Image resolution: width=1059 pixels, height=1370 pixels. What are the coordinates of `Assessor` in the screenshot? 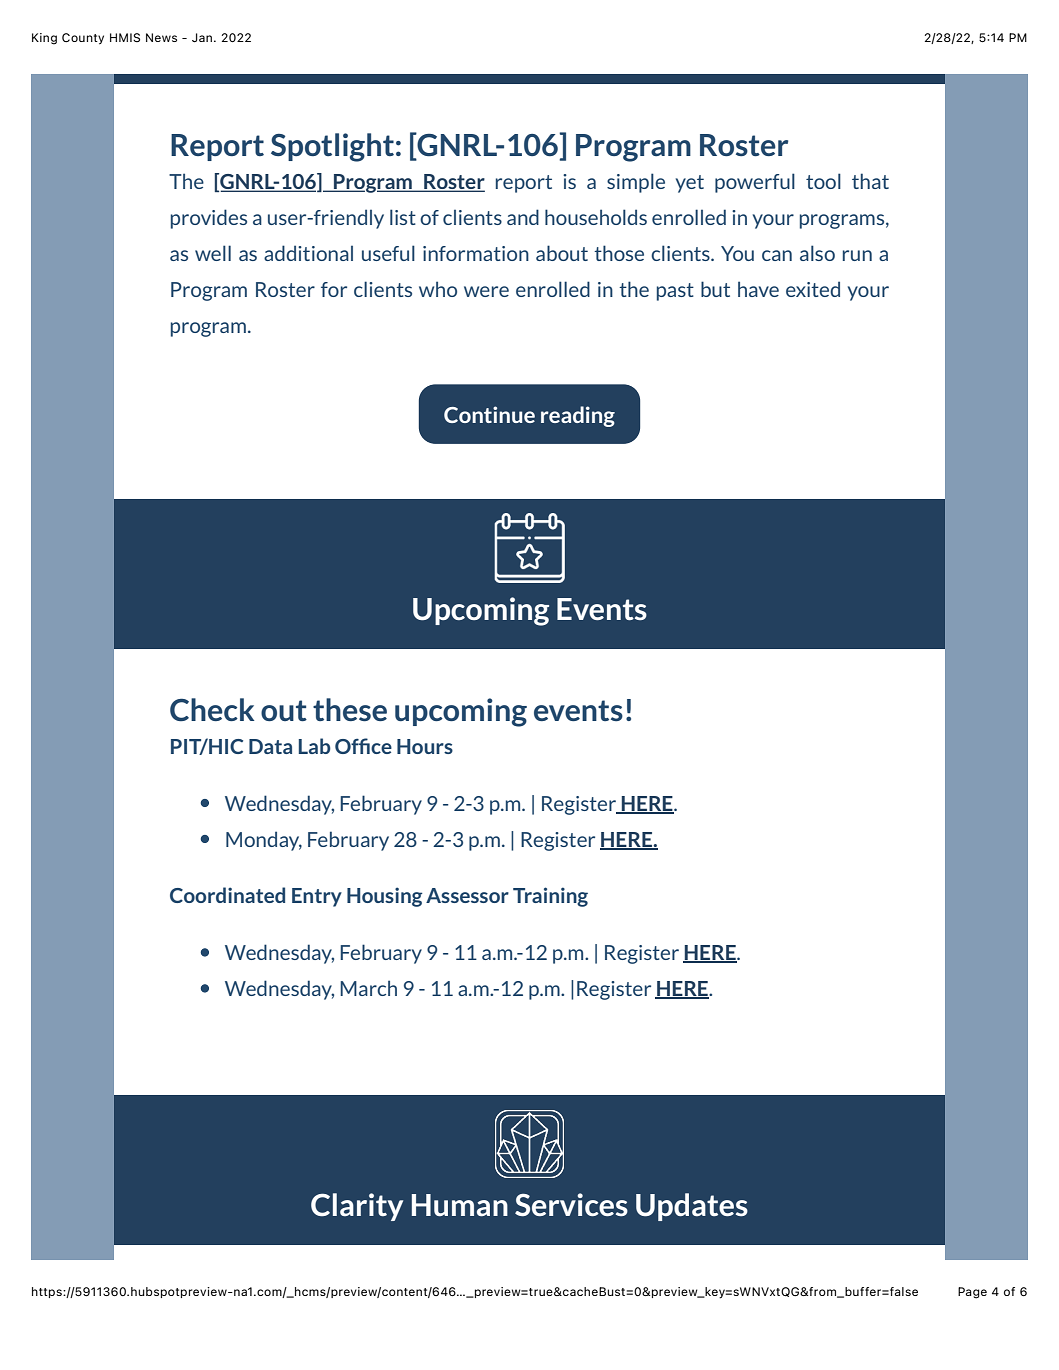 It's located at (467, 895).
